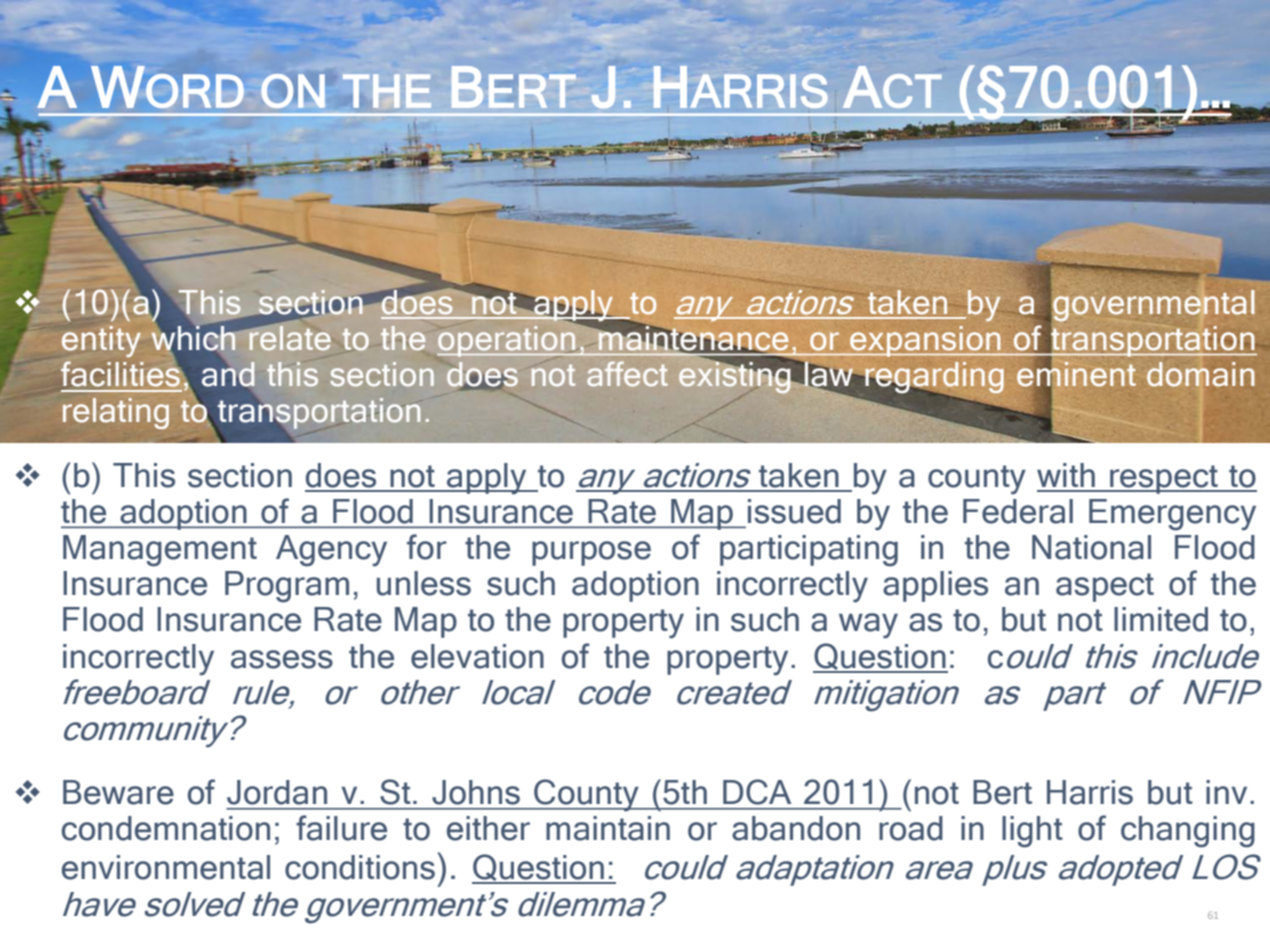  I want to click on entity, so click(101, 341).
